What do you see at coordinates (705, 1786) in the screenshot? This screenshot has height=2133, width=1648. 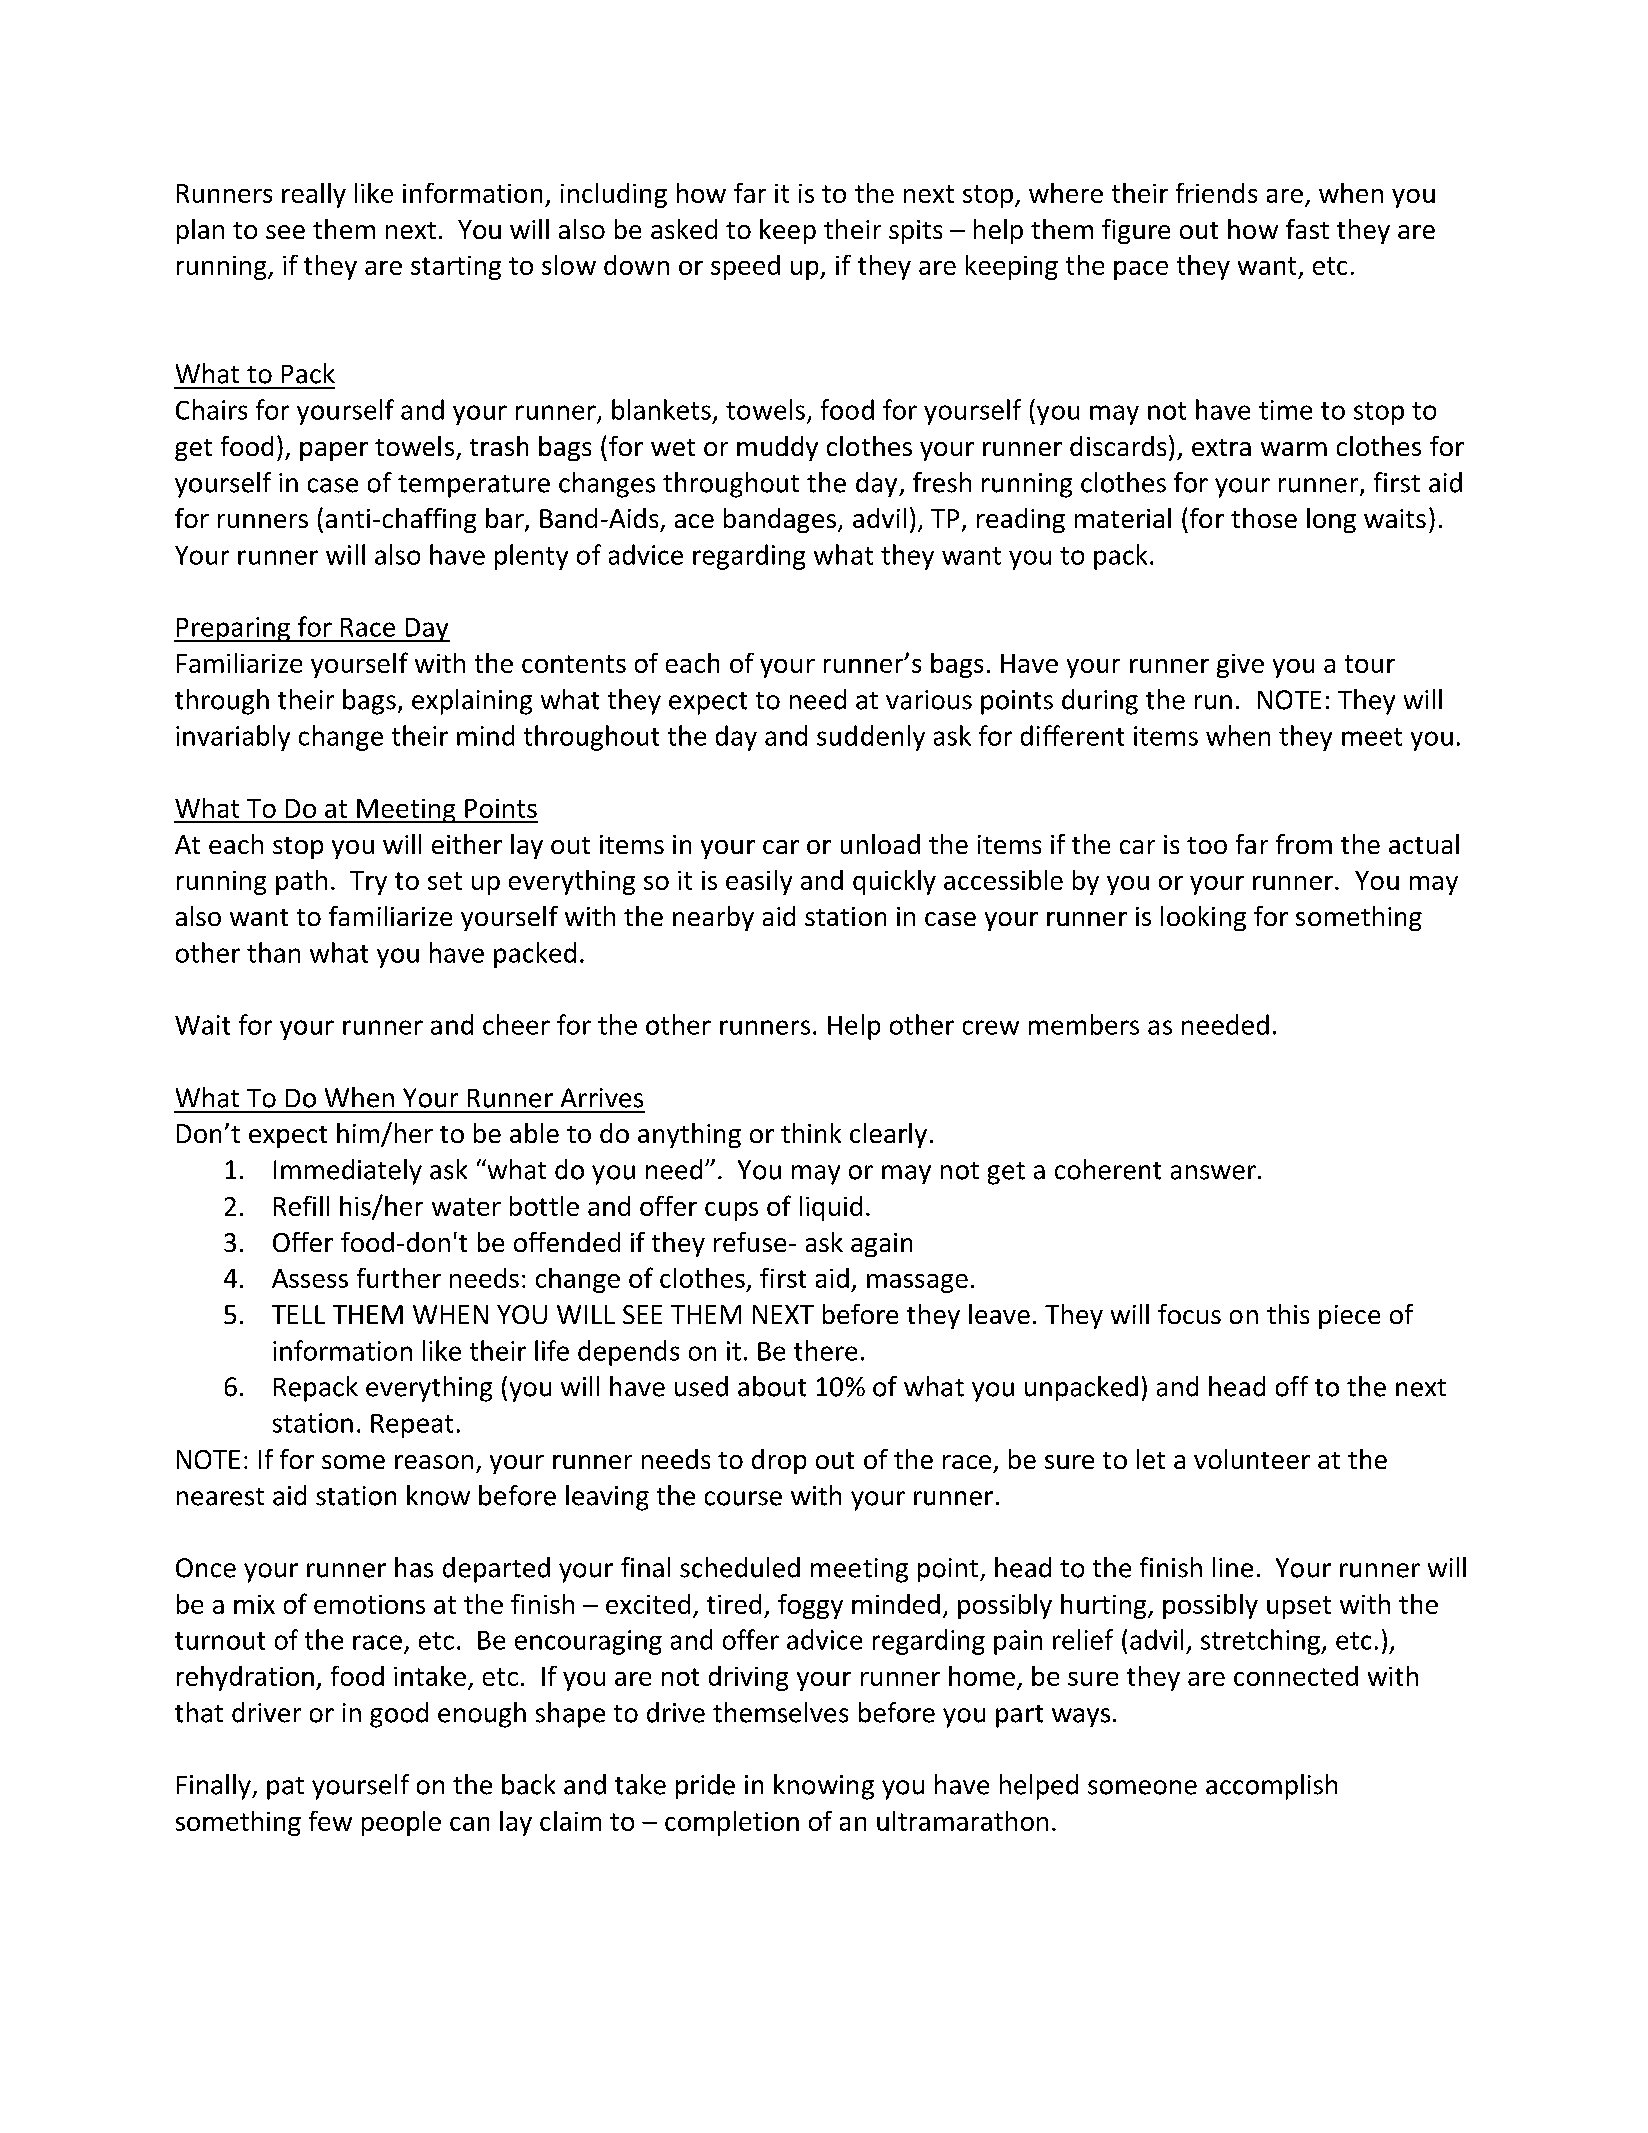 I see `pride` at bounding box center [705, 1786].
